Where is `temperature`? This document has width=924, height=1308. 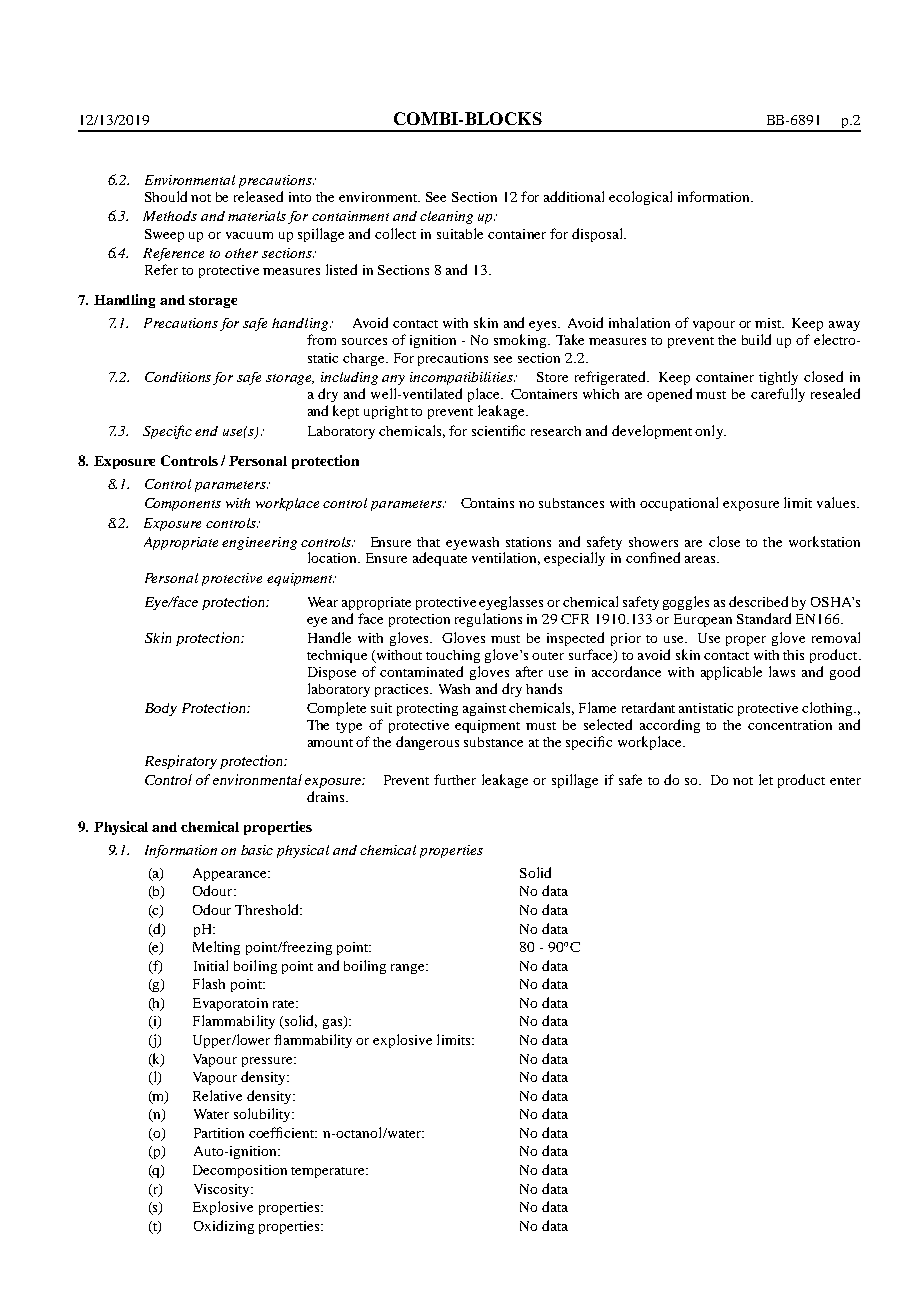 temperature is located at coordinates (329, 1172).
